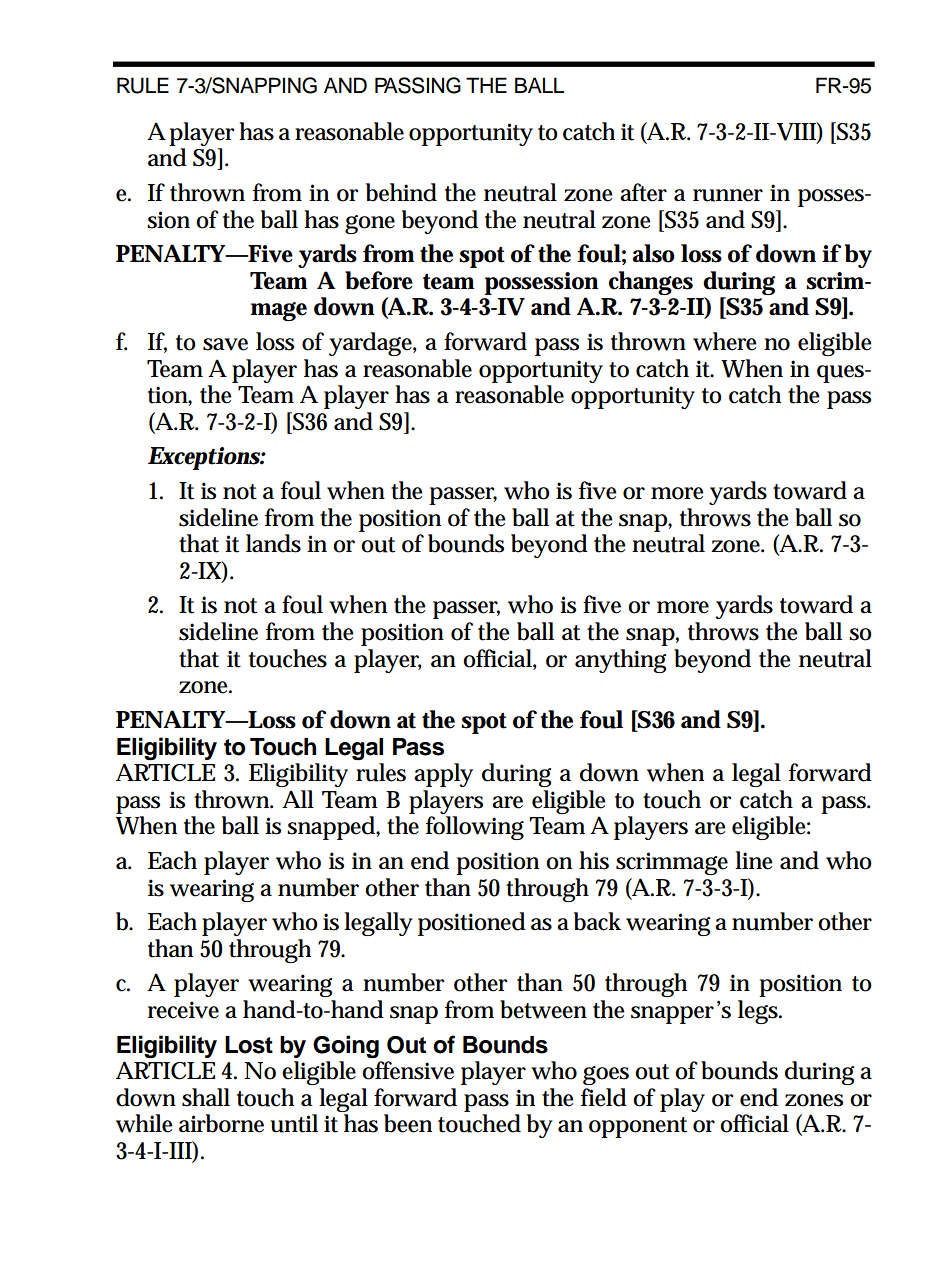  I want to click on shall, so click(206, 1097).
